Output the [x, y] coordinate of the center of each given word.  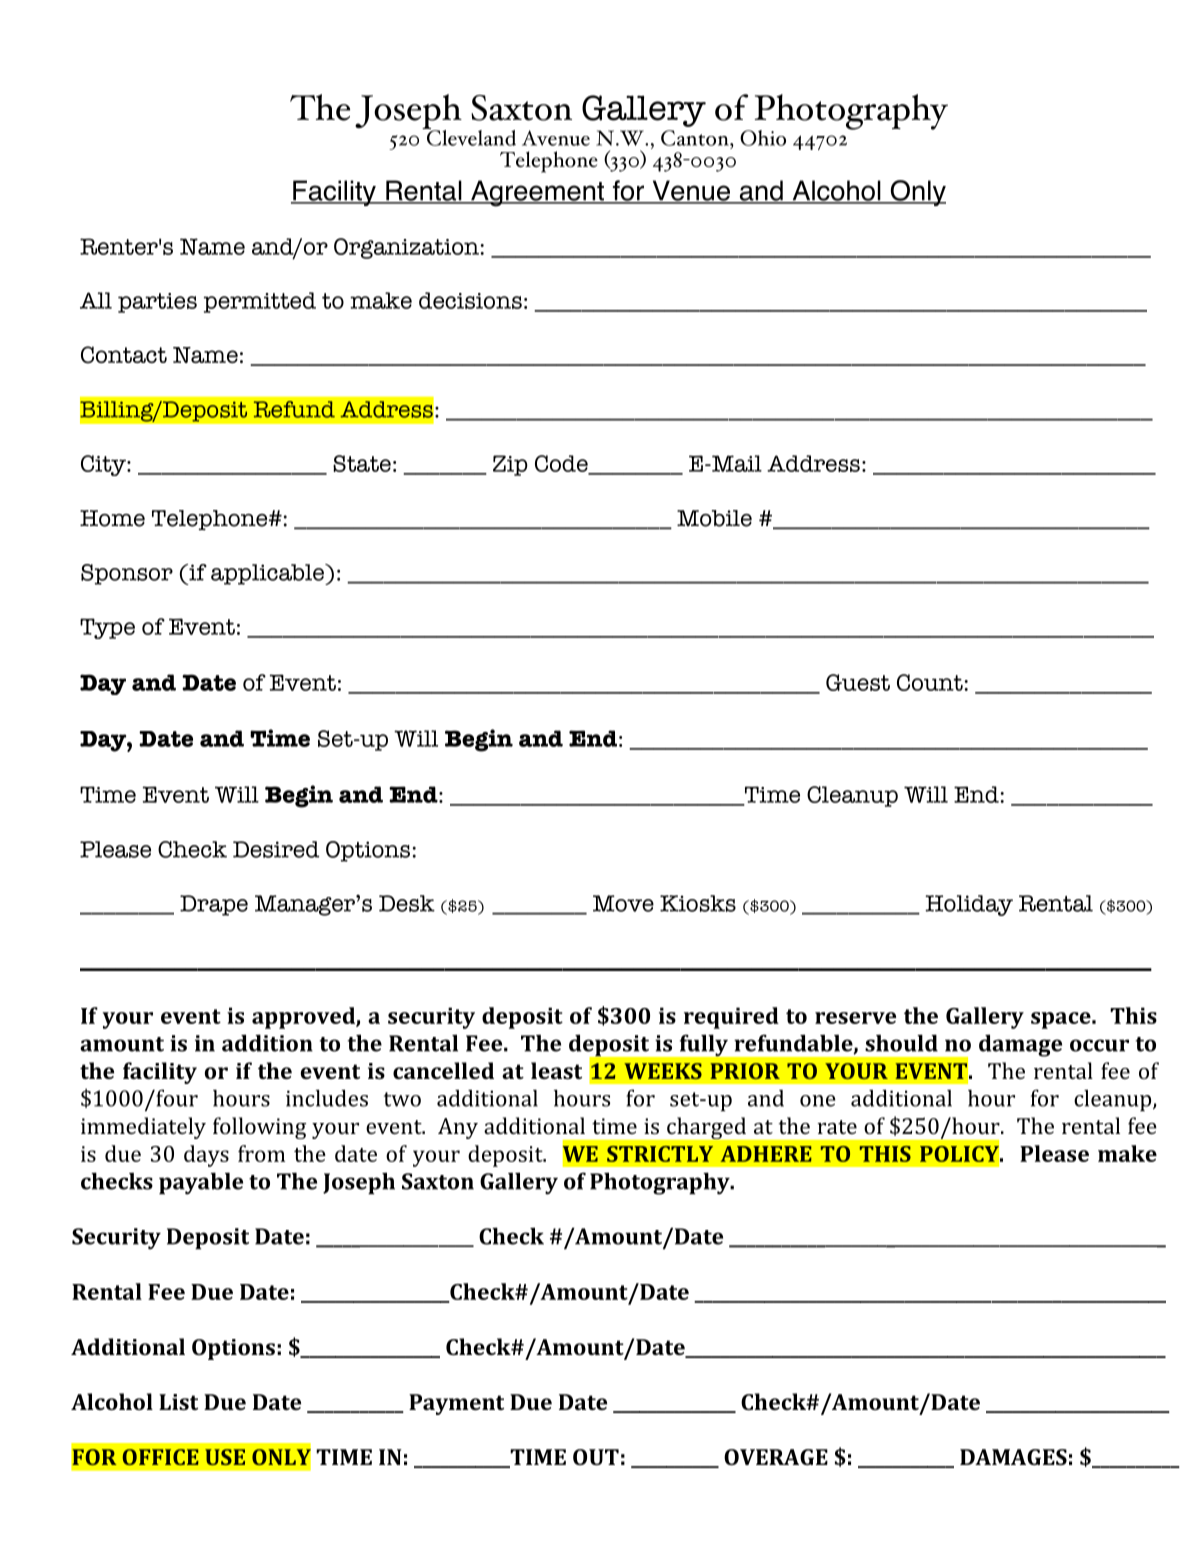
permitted [260, 302]
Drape [214, 905]
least [556, 1070]
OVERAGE [776, 1457]
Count [931, 682]
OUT [596, 1457]
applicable [268, 574]
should [901, 1043]
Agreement [537, 193]
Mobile [714, 518]
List [178, 1402]
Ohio [763, 138]
